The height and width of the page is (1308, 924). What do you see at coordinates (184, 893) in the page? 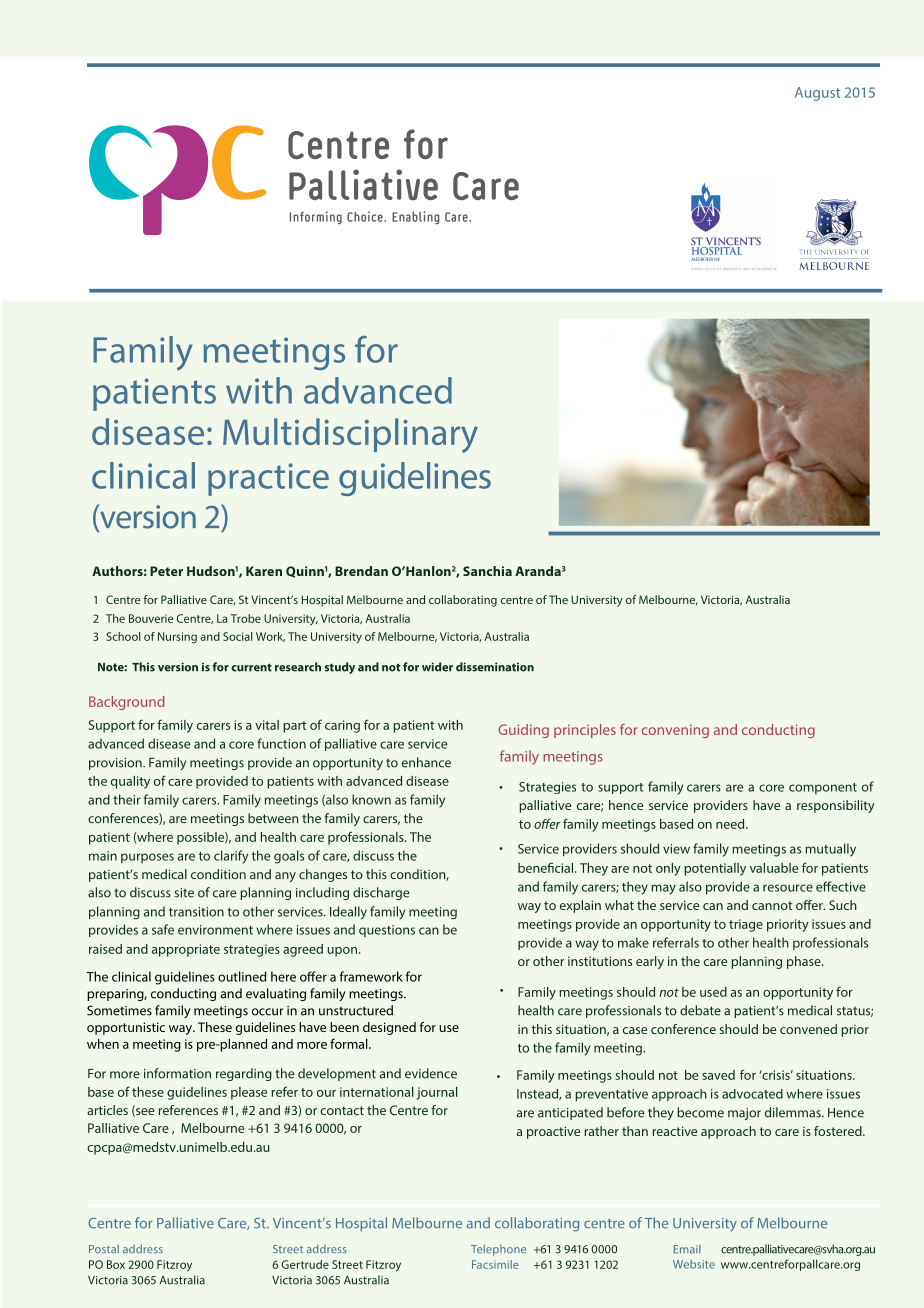
I see `site` at bounding box center [184, 893].
